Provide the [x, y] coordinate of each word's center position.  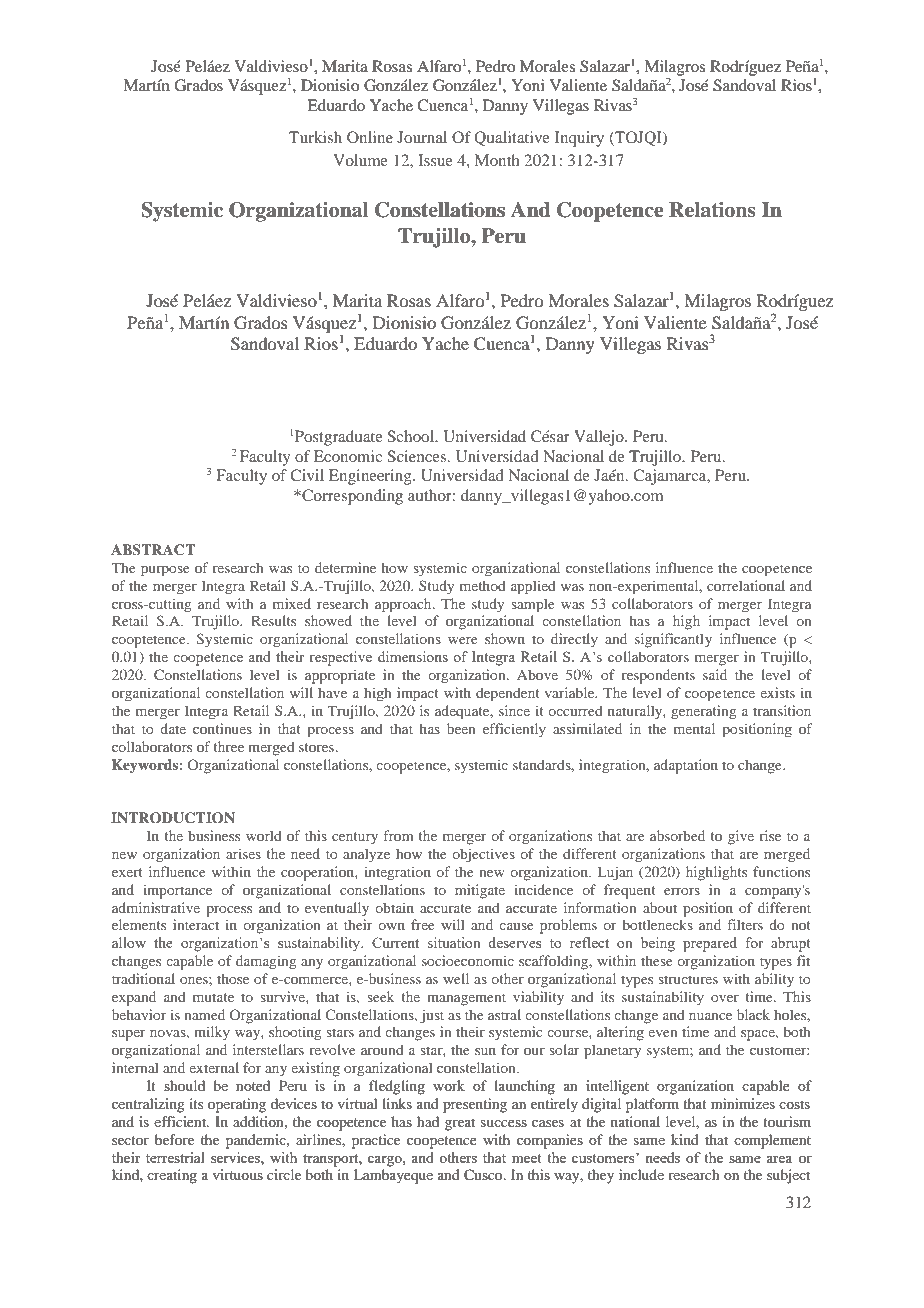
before [174, 1139]
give [741, 837]
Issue [435, 160]
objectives [483, 855]
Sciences [418, 456]
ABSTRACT [153, 550]
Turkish [315, 137]
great [460, 1124]
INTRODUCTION [173, 818]
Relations [712, 210]
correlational [746, 585]
